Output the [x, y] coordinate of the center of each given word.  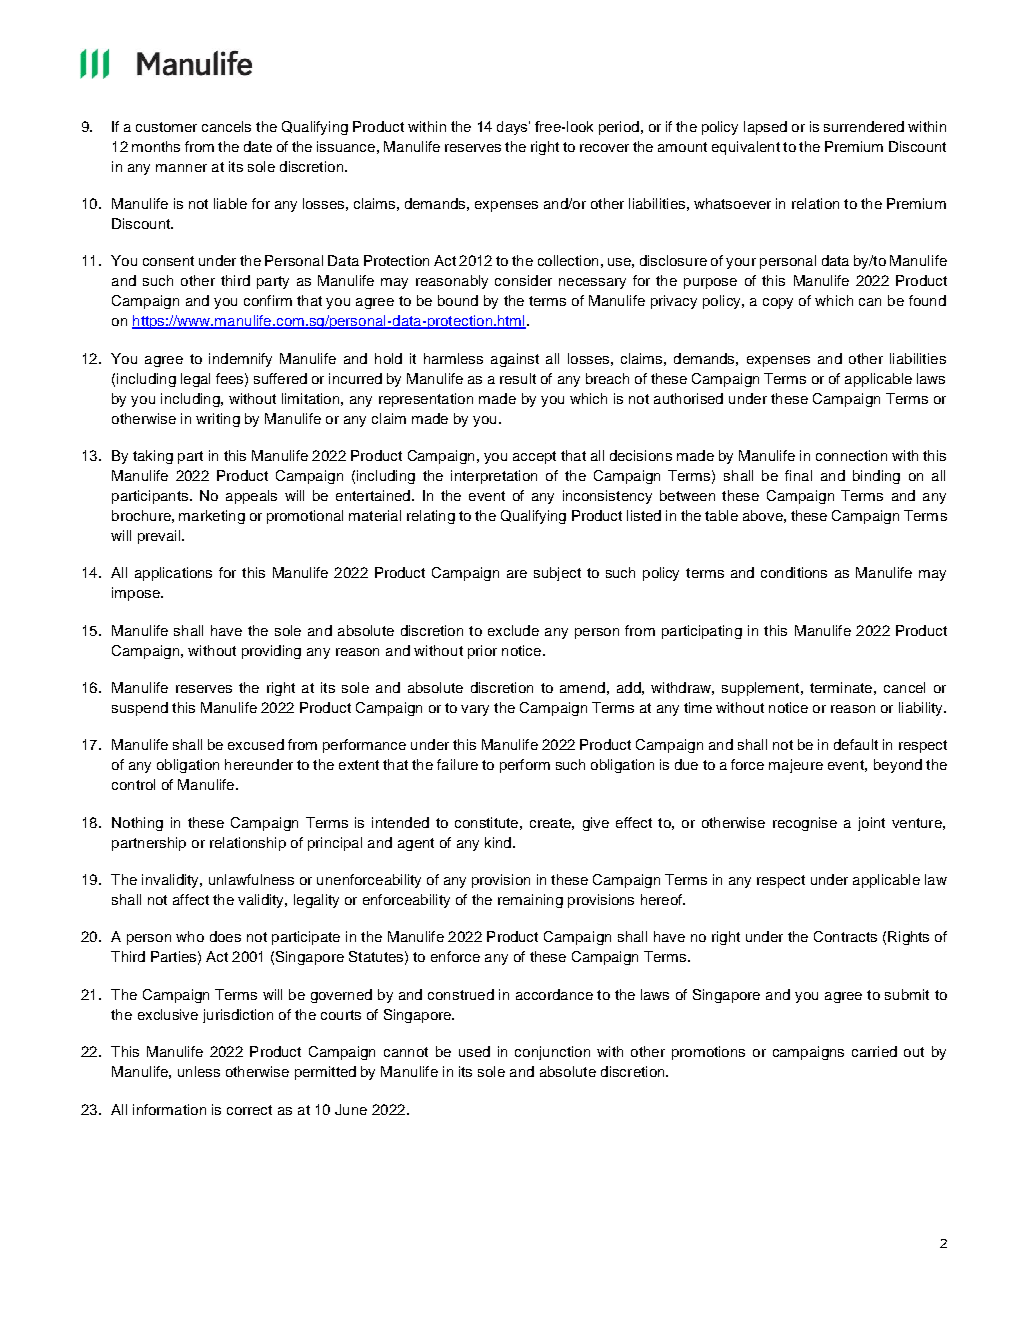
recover [604, 148]
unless [199, 1071]
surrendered [864, 126]
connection [851, 455]
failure [457, 764]
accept [534, 457]
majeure [796, 766]
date [258, 146]
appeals [251, 497]
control [133, 784]
